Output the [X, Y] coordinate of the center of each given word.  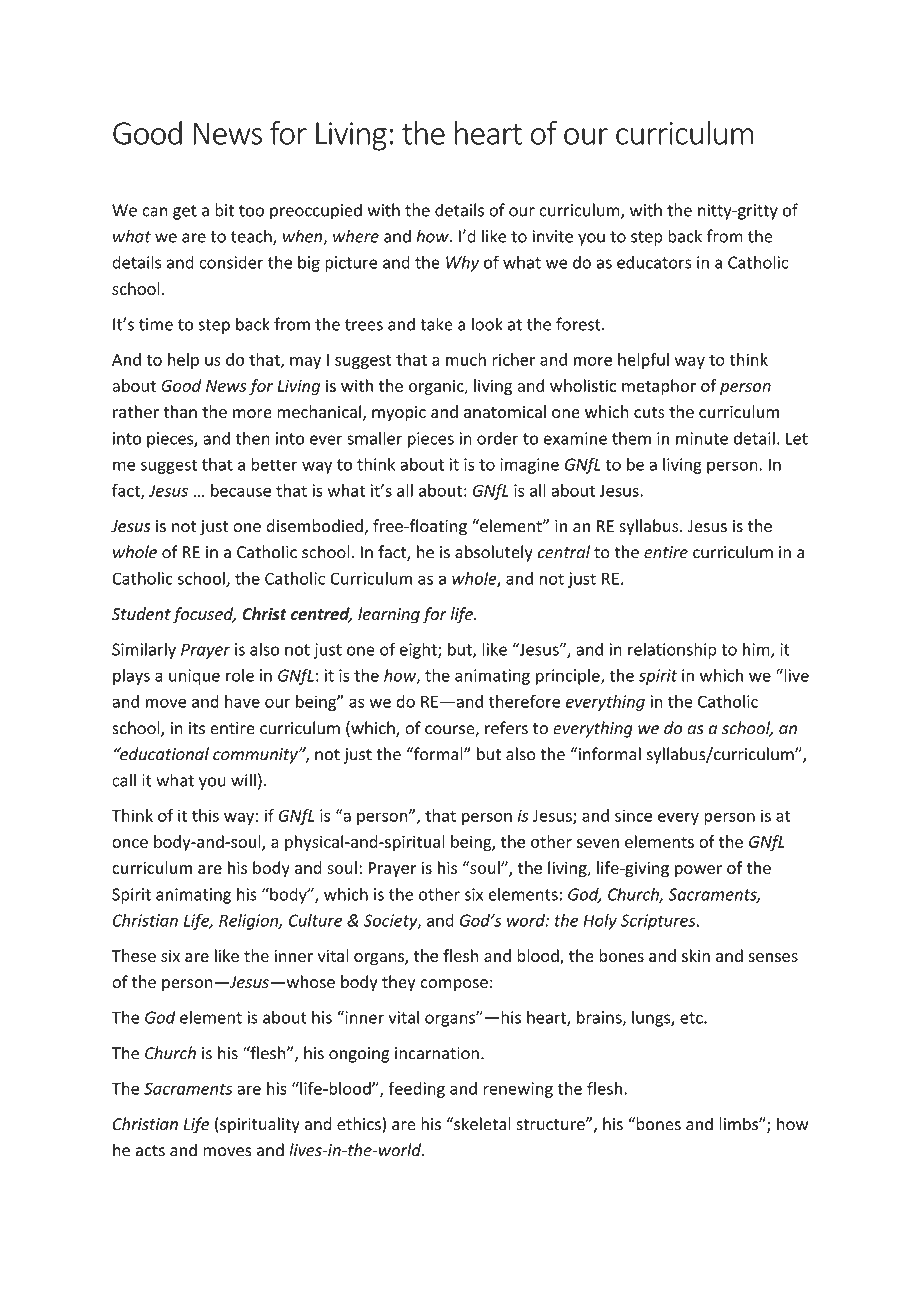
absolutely [494, 553]
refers [506, 728]
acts [150, 1151]
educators [654, 262]
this [205, 815]
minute [702, 438]
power [698, 871]
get [185, 212]
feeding [416, 1090]
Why [462, 263]
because [241, 490]
